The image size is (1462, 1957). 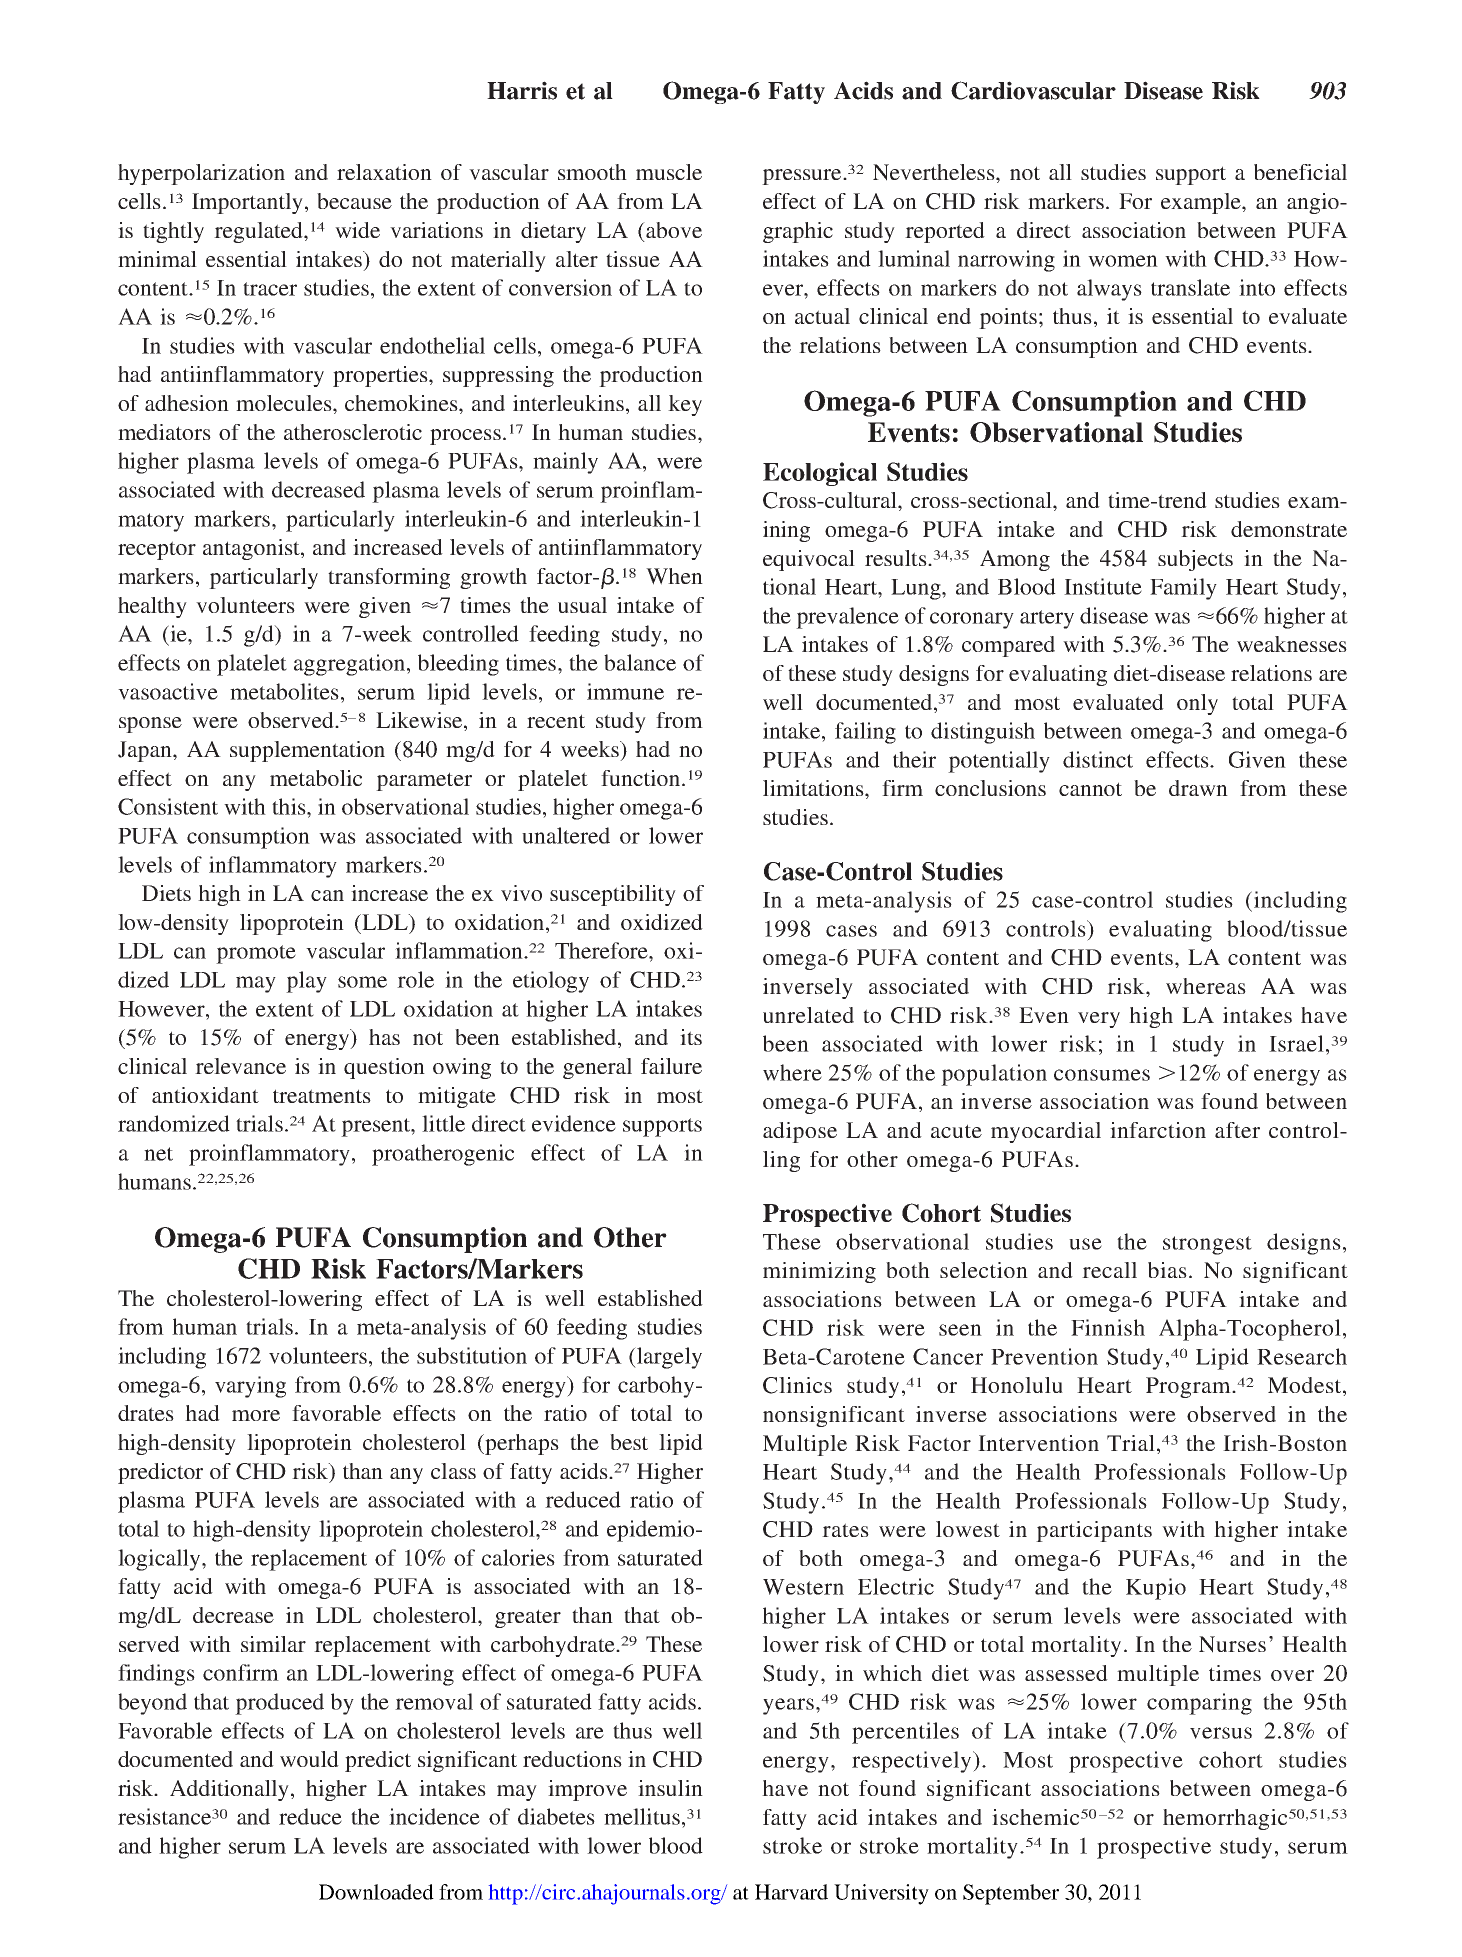 What do you see at coordinates (247, 203) in the screenshot?
I see `Importantly` at bounding box center [247, 203].
